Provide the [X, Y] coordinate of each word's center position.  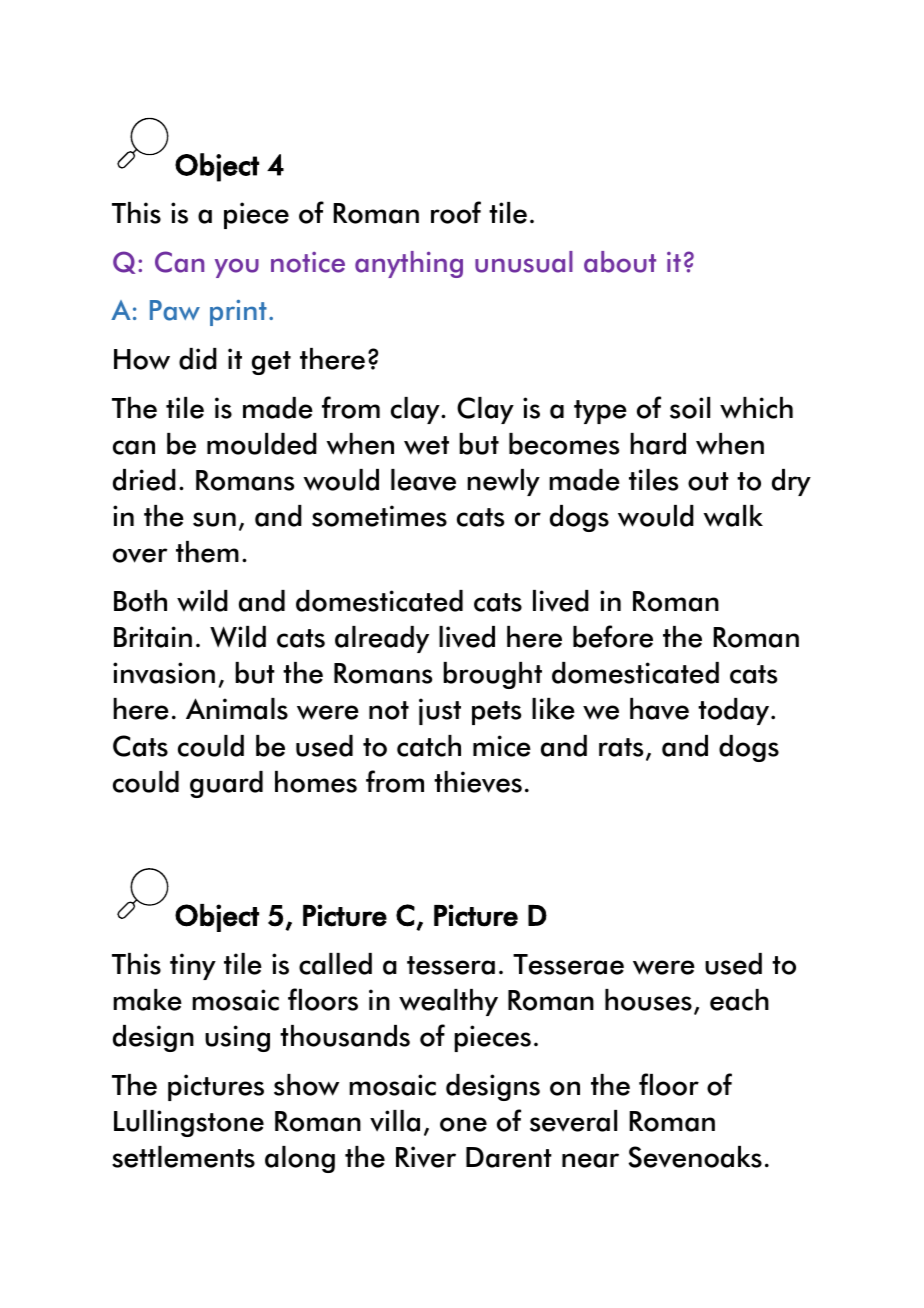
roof [456, 212]
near [590, 1160]
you [237, 268]
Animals [237, 709]
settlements [183, 1157]
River [426, 1157]
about [620, 262]
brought [492, 675]
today [735, 711]
